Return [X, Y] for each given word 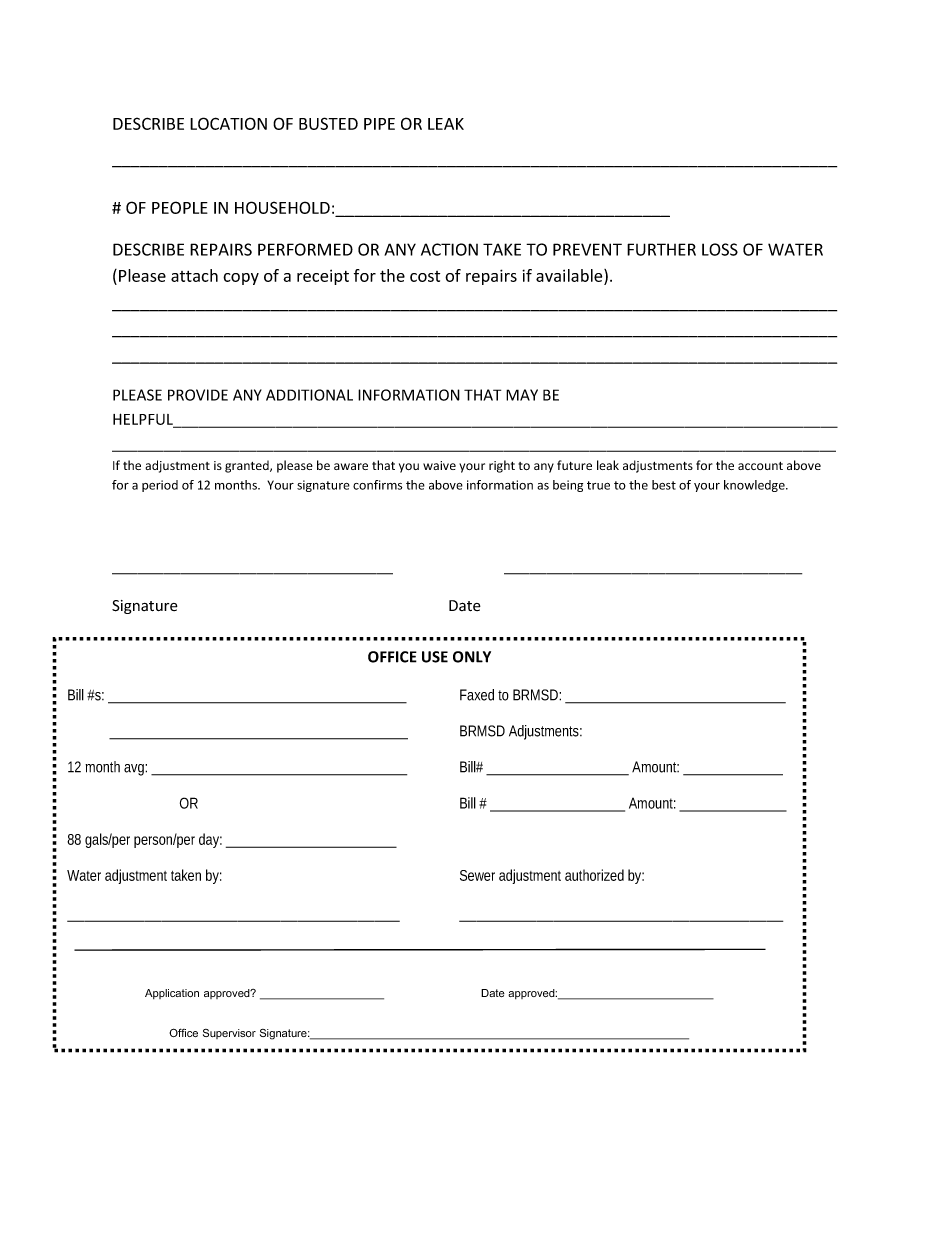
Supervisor [229, 1034]
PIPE [379, 124]
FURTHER [661, 249]
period [160, 486]
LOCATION [228, 123]
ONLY [472, 657]
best [664, 485]
